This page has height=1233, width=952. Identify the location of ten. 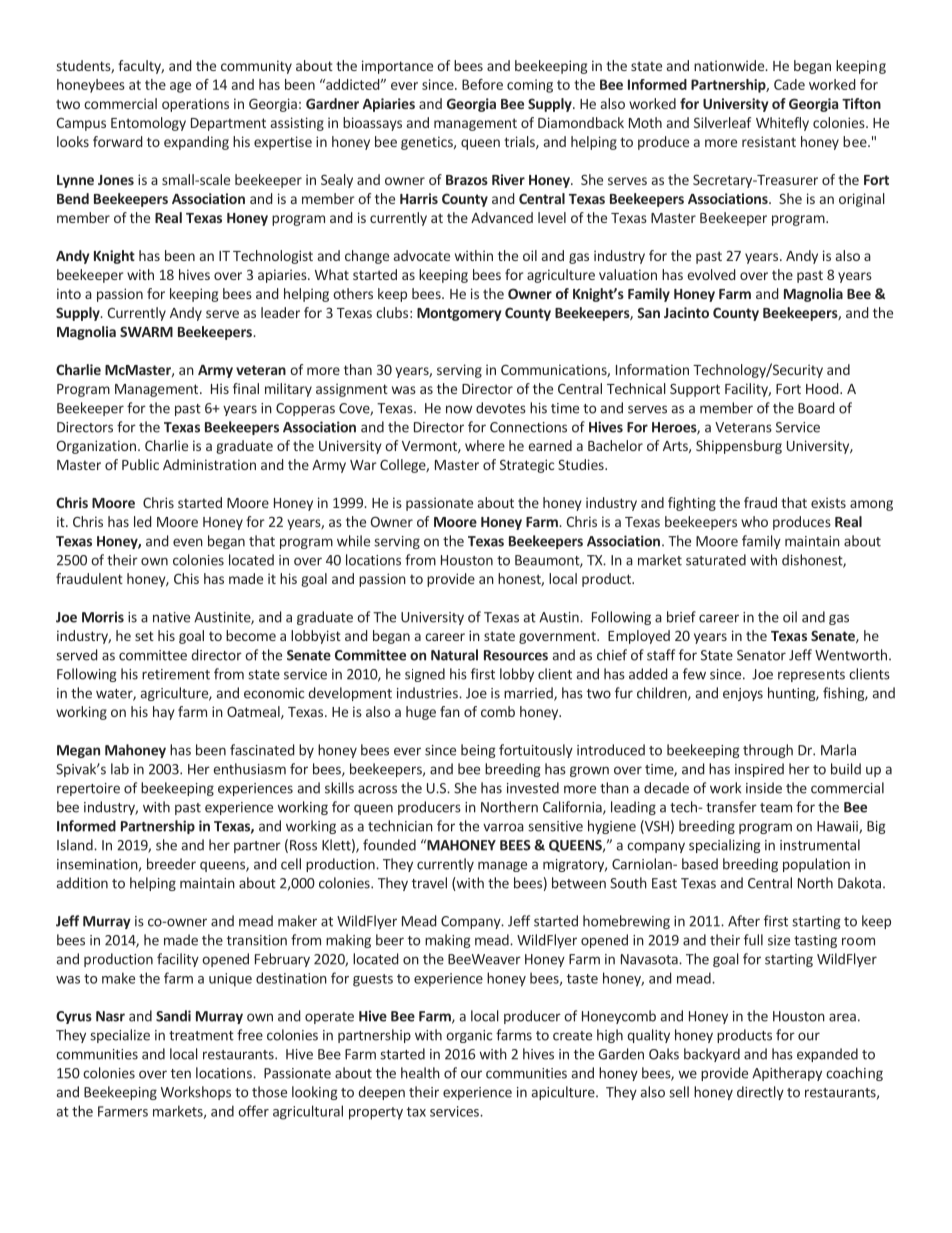
(181, 1074).
